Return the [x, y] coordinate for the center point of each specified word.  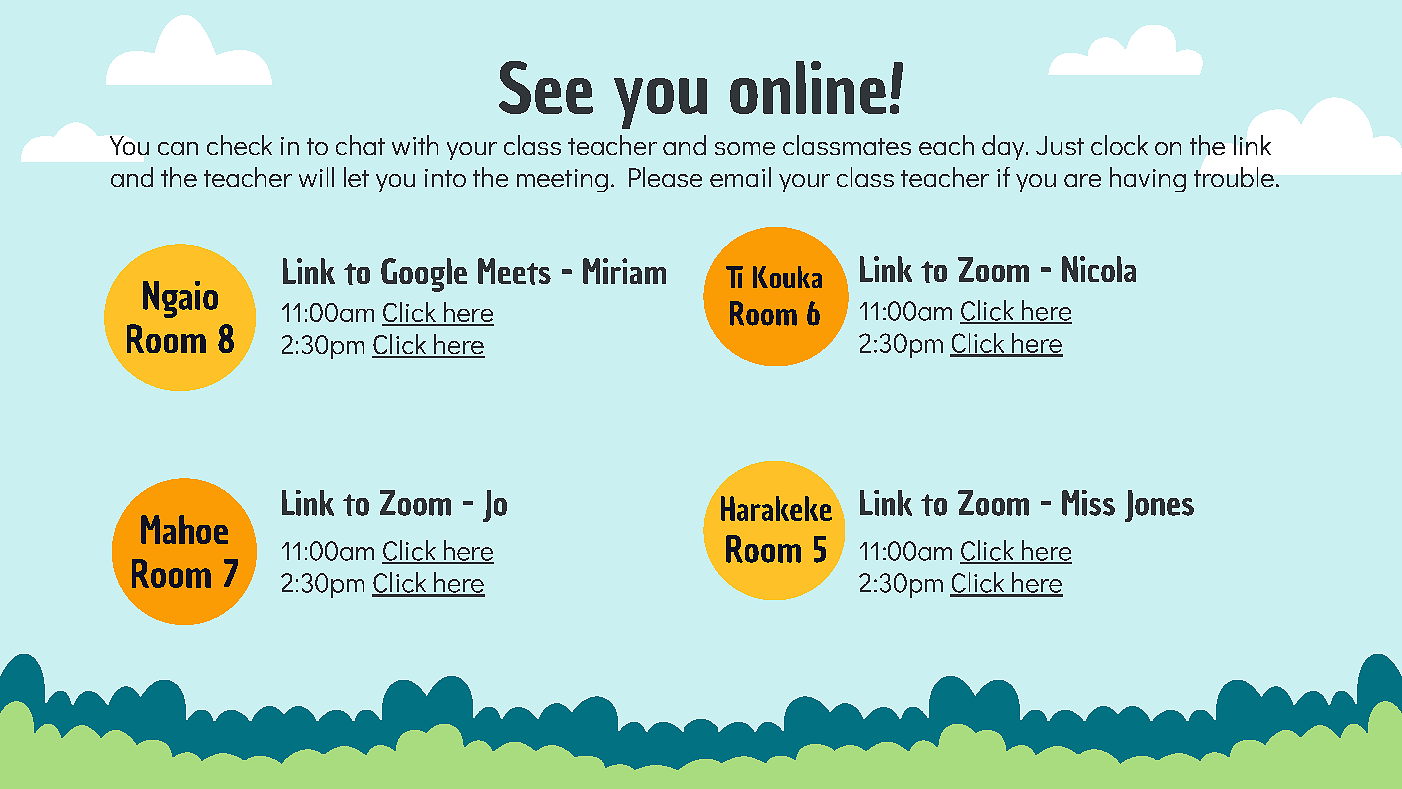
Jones [1159, 506]
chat [360, 145]
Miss [1088, 503]
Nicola [1099, 269]
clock [1119, 145]
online [808, 87]
